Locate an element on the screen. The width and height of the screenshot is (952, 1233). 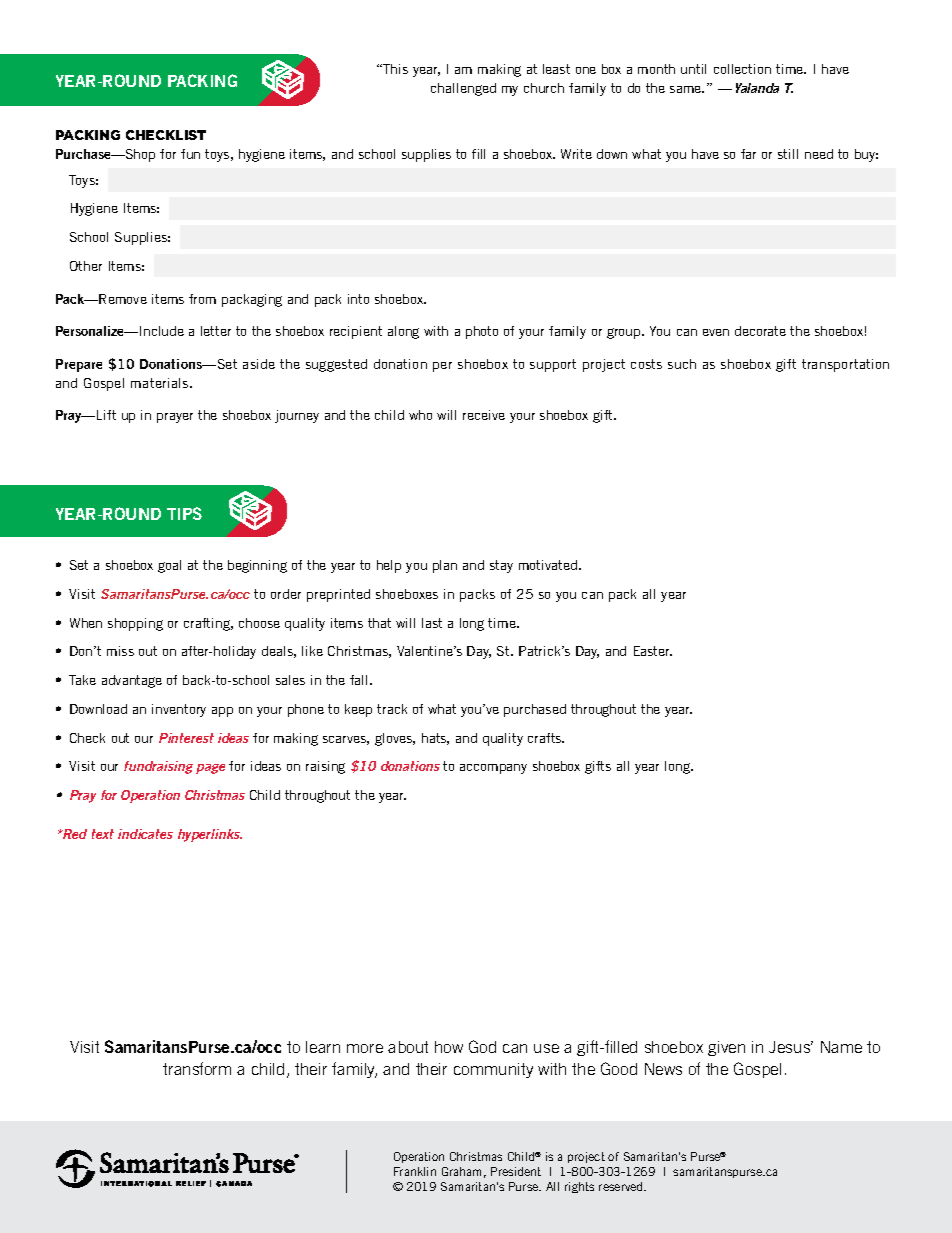
Easter is located at coordinates (653, 651).
